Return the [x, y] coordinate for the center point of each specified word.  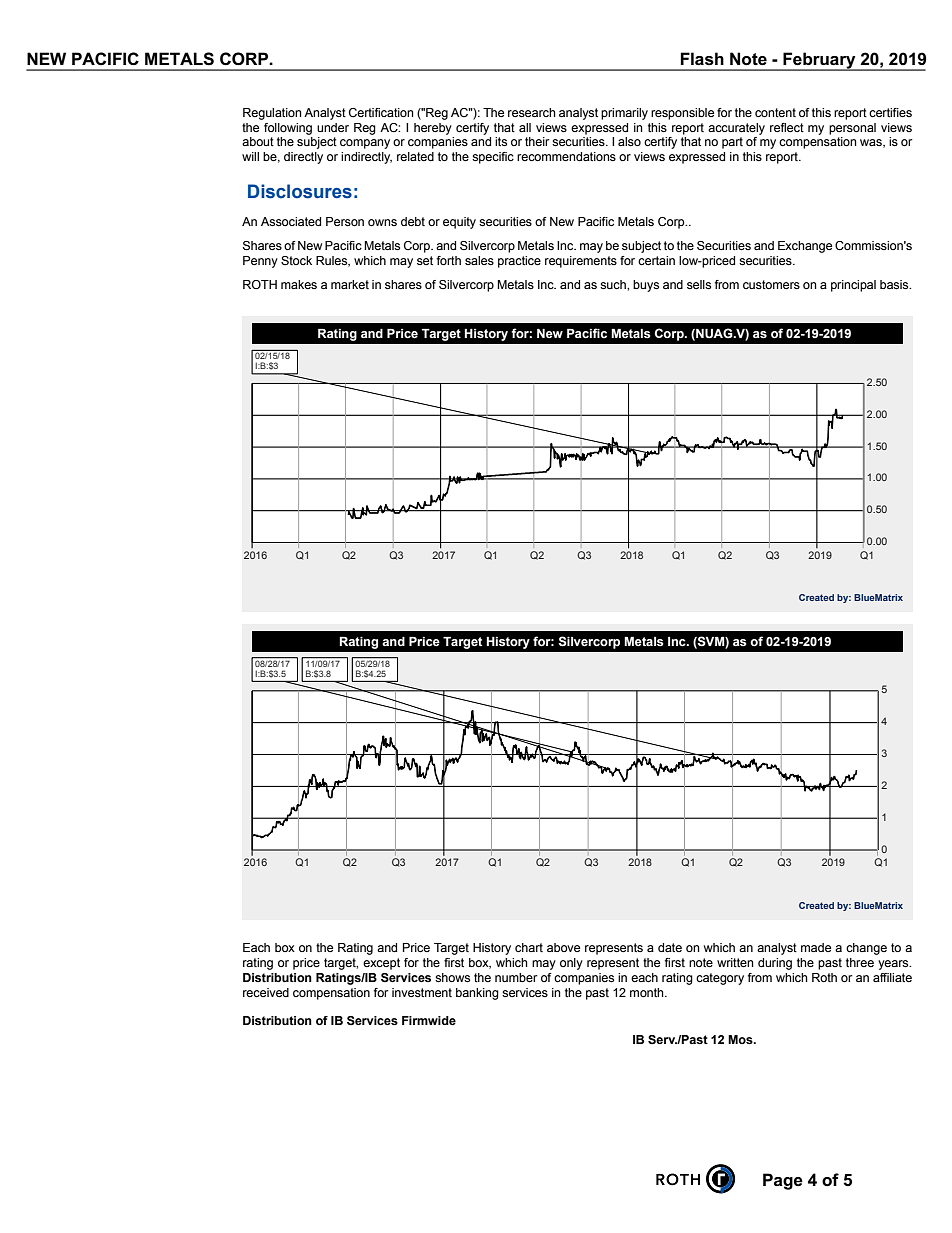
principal [853, 286]
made [816, 947]
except [381, 964]
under [333, 127]
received [266, 992]
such [614, 284]
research [532, 112]
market [350, 284]
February [819, 61]
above [563, 947]
